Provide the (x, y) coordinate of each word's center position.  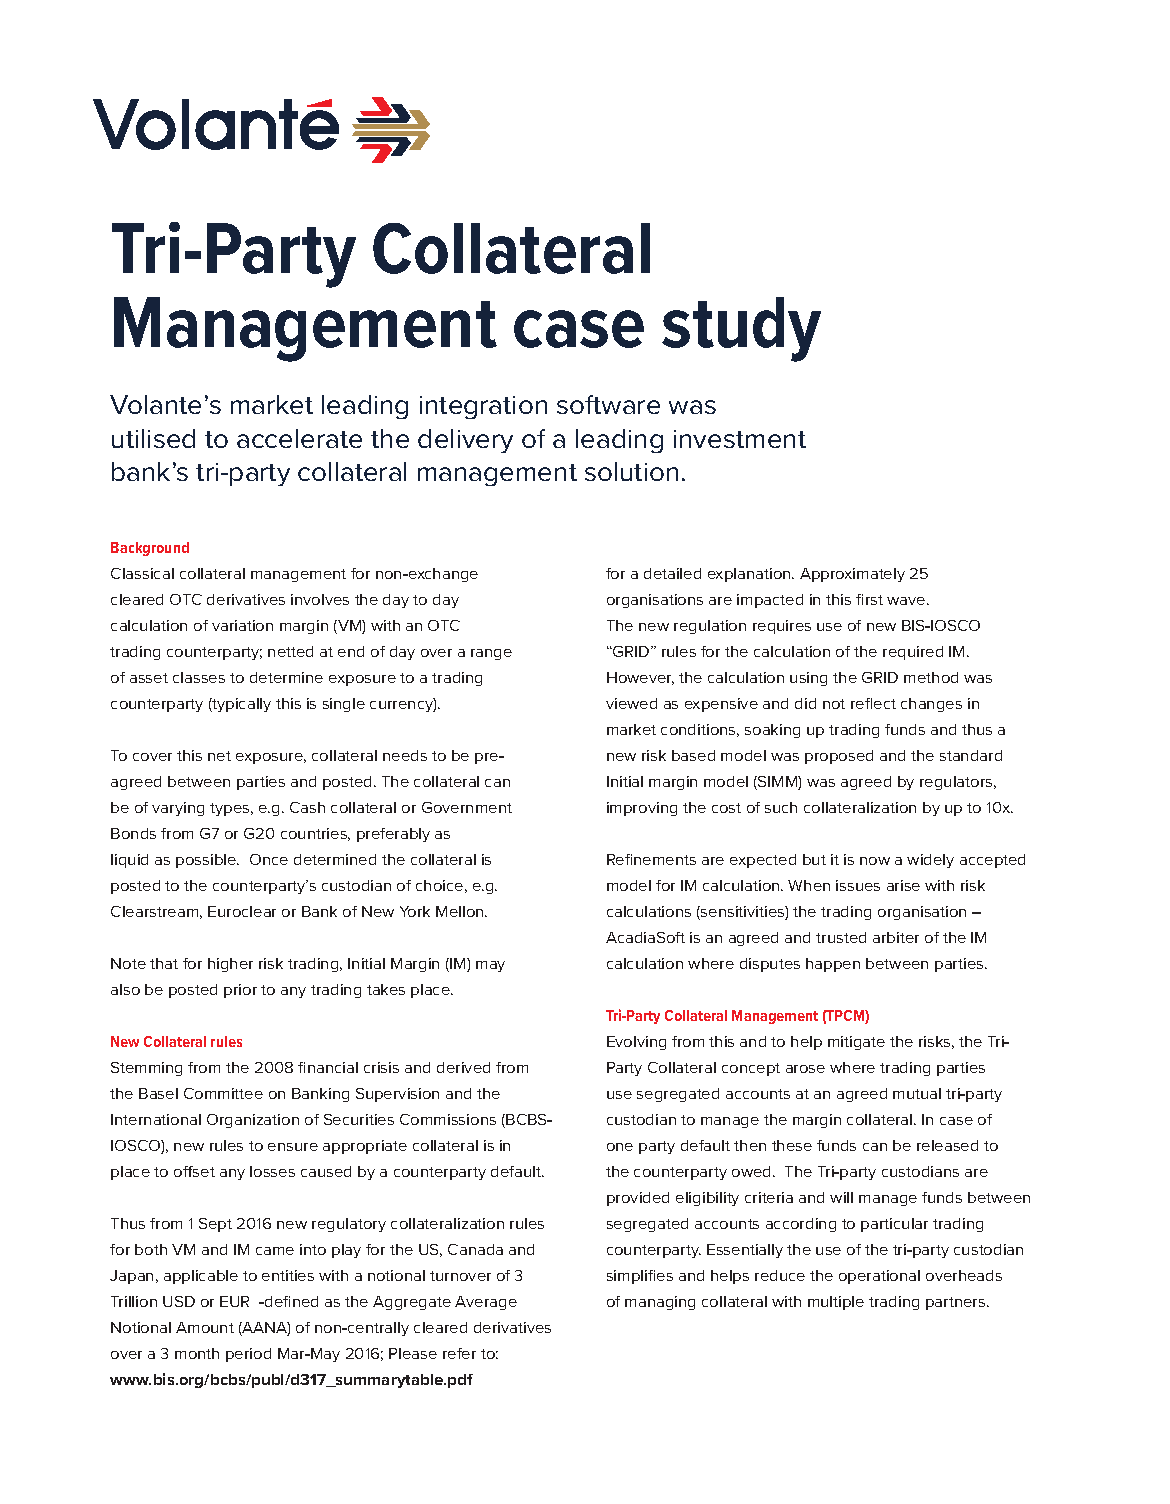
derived (463, 1067)
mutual (917, 1093)
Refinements (651, 859)
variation (242, 625)
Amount (205, 1327)
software (608, 404)
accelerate (299, 438)
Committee (223, 1093)
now (875, 861)
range (491, 654)
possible (207, 861)
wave (907, 601)
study (741, 329)
